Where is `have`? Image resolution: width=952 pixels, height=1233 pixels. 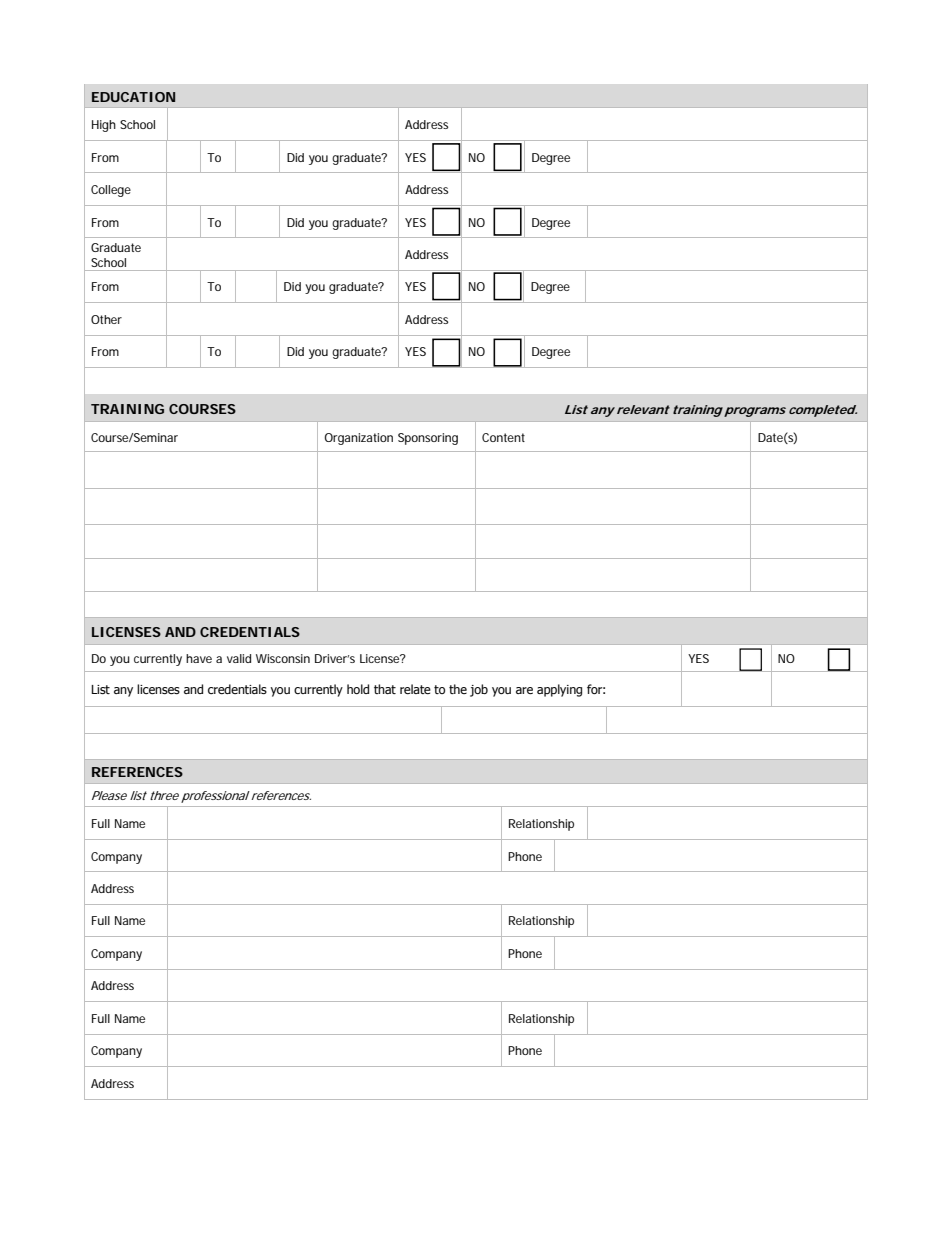 have is located at coordinates (199, 658).
